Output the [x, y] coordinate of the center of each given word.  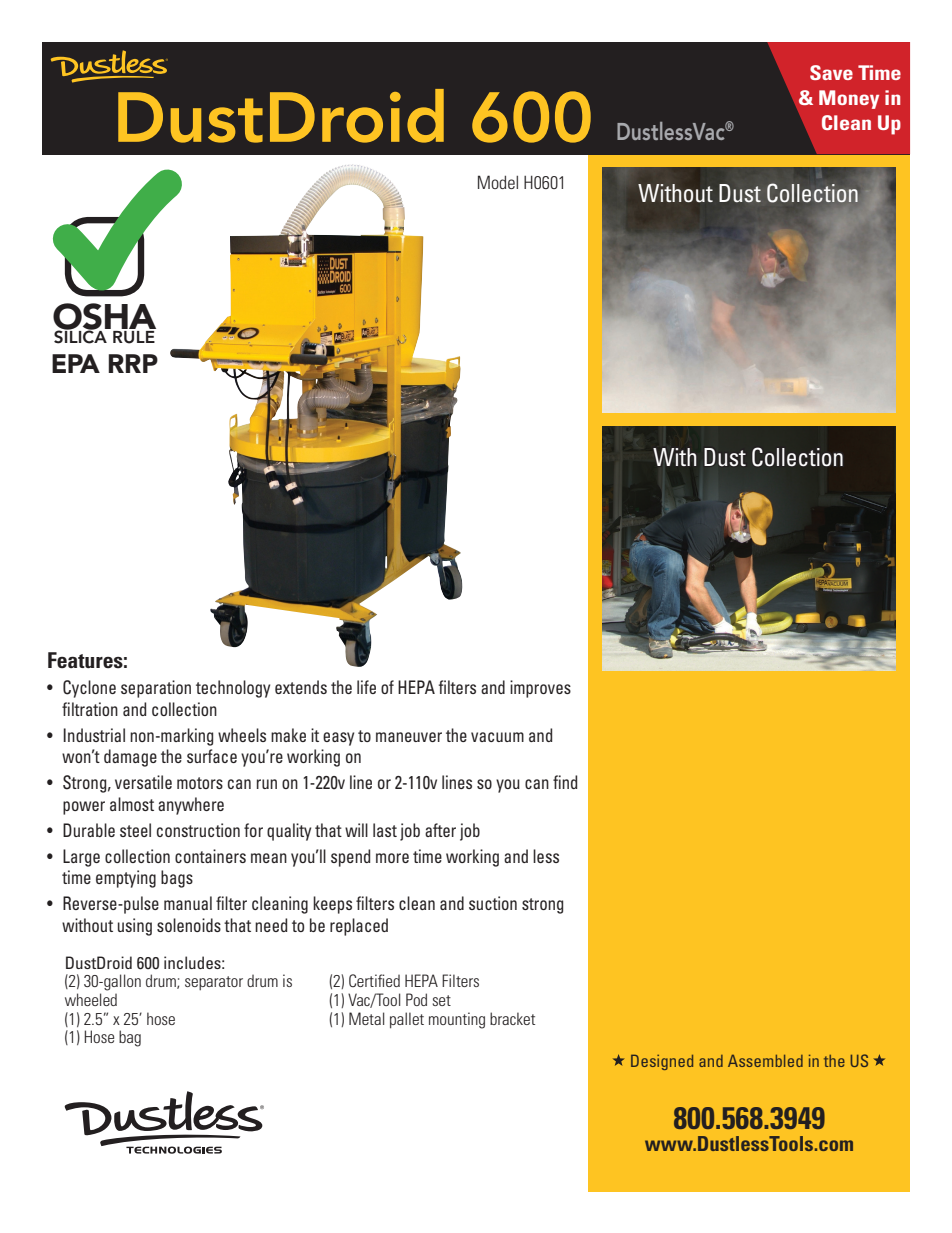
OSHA [104, 317]
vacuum [497, 737]
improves [540, 689]
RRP [133, 363]
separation [156, 689]
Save [831, 72]
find [565, 782]
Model [498, 182]
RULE [134, 337]
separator [214, 983]
